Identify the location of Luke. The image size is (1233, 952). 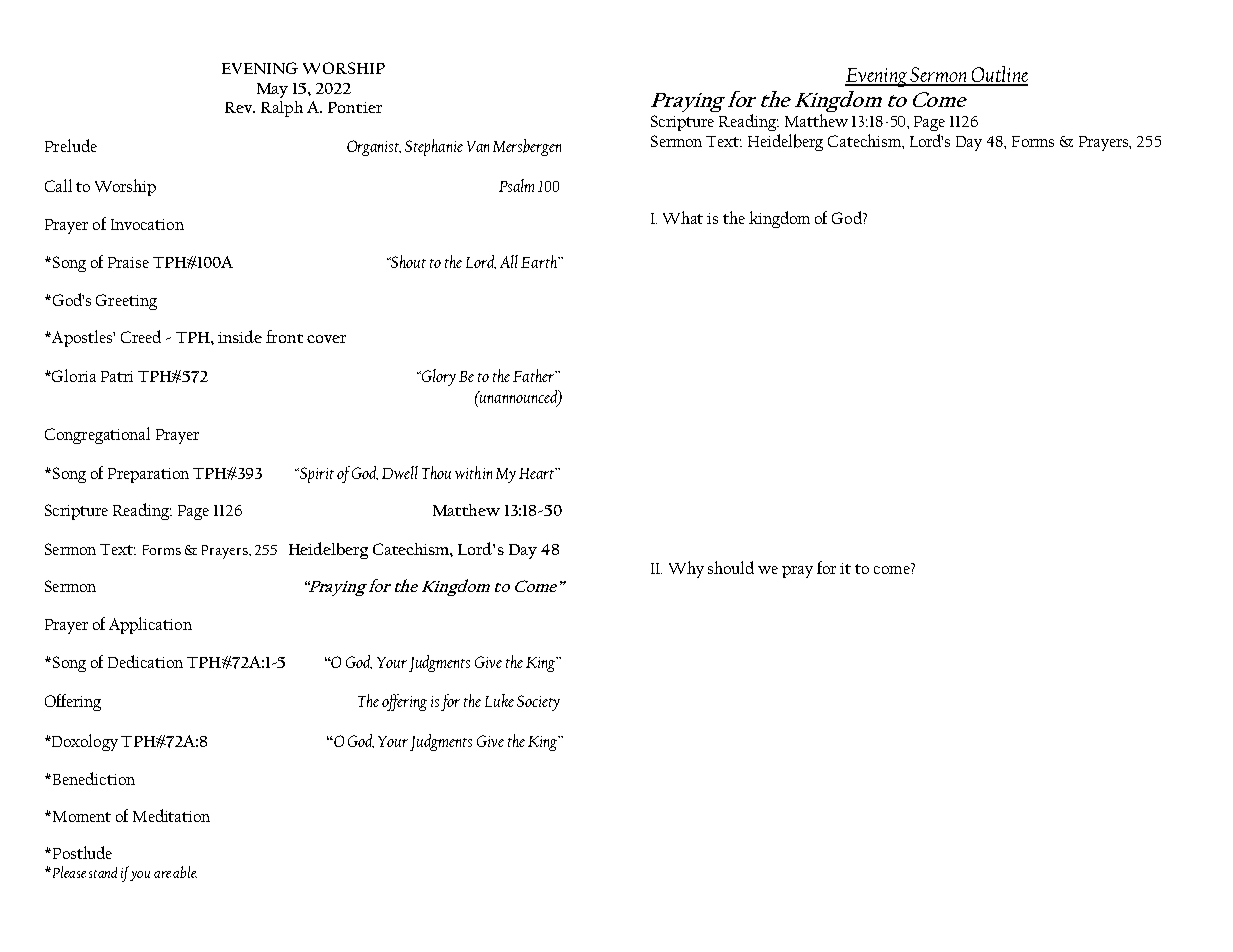
(499, 700).
